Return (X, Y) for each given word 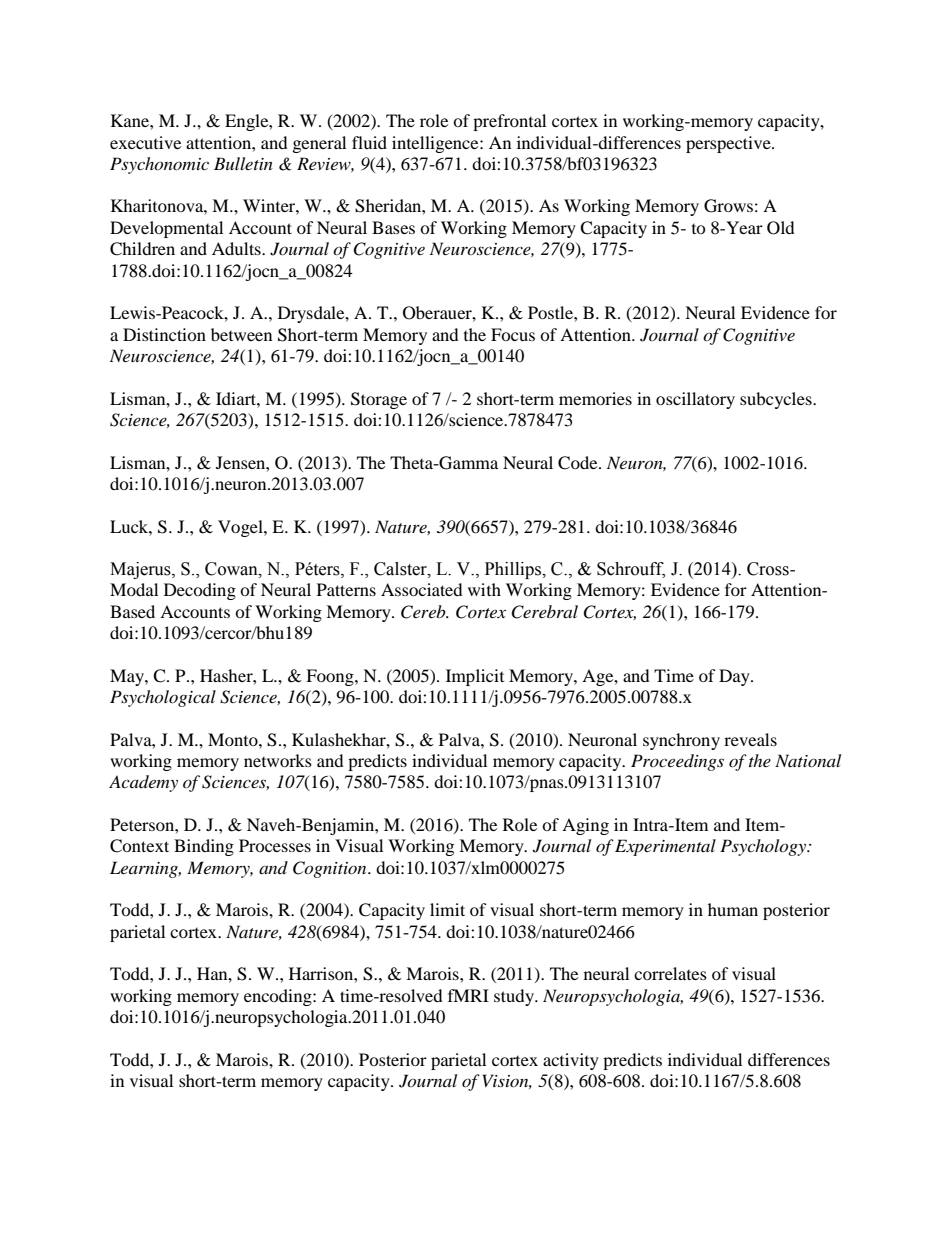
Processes (275, 845)
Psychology (764, 847)
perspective (729, 144)
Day (735, 677)
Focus (513, 334)
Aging (585, 826)
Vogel (241, 528)
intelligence (436, 144)
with (484, 589)
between (241, 334)
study (515, 997)
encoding (279, 997)
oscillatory (695, 400)
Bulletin (243, 163)
